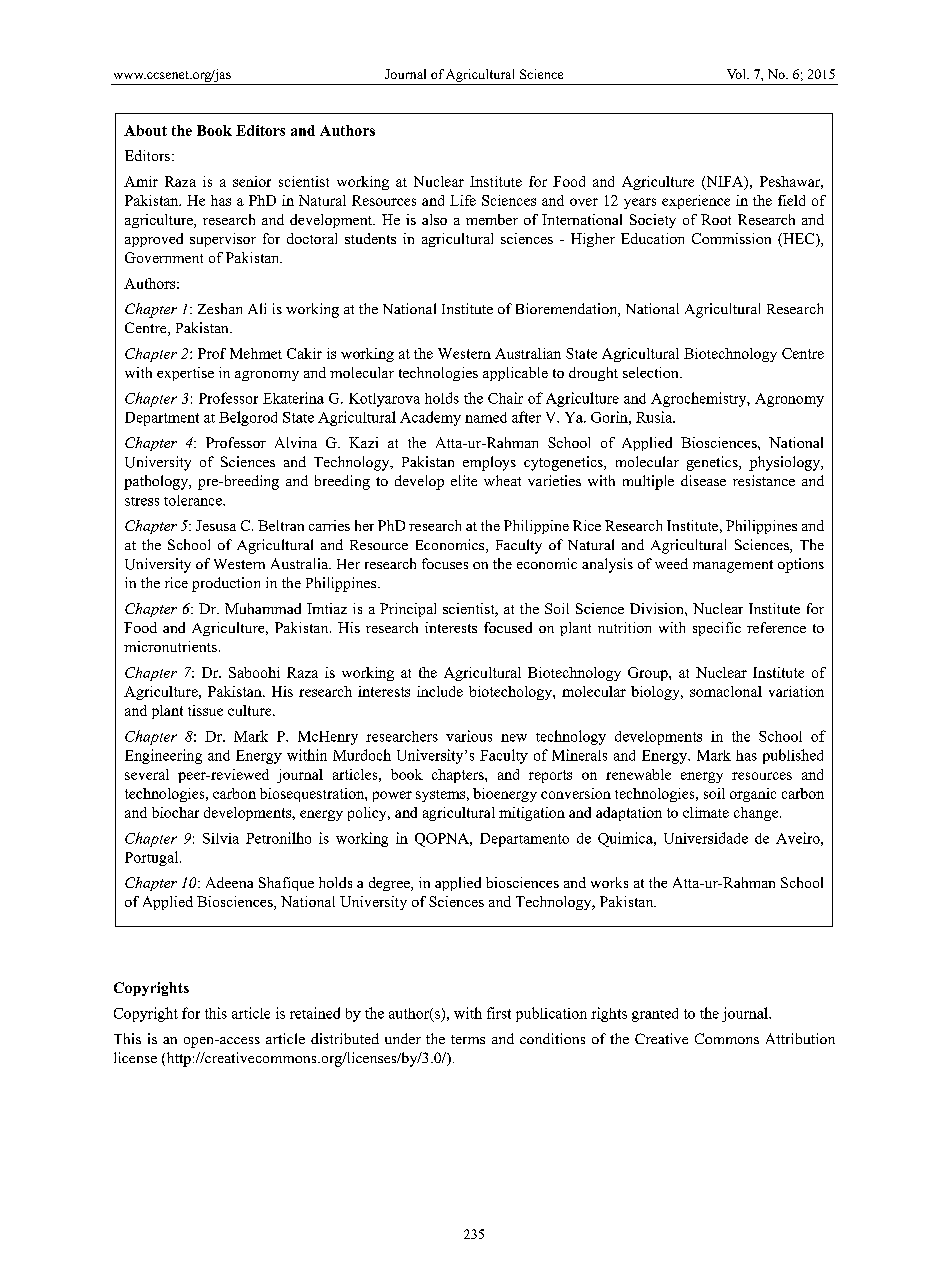  What do you see at coordinates (463, 200) in the page?
I see `Life` at bounding box center [463, 200].
